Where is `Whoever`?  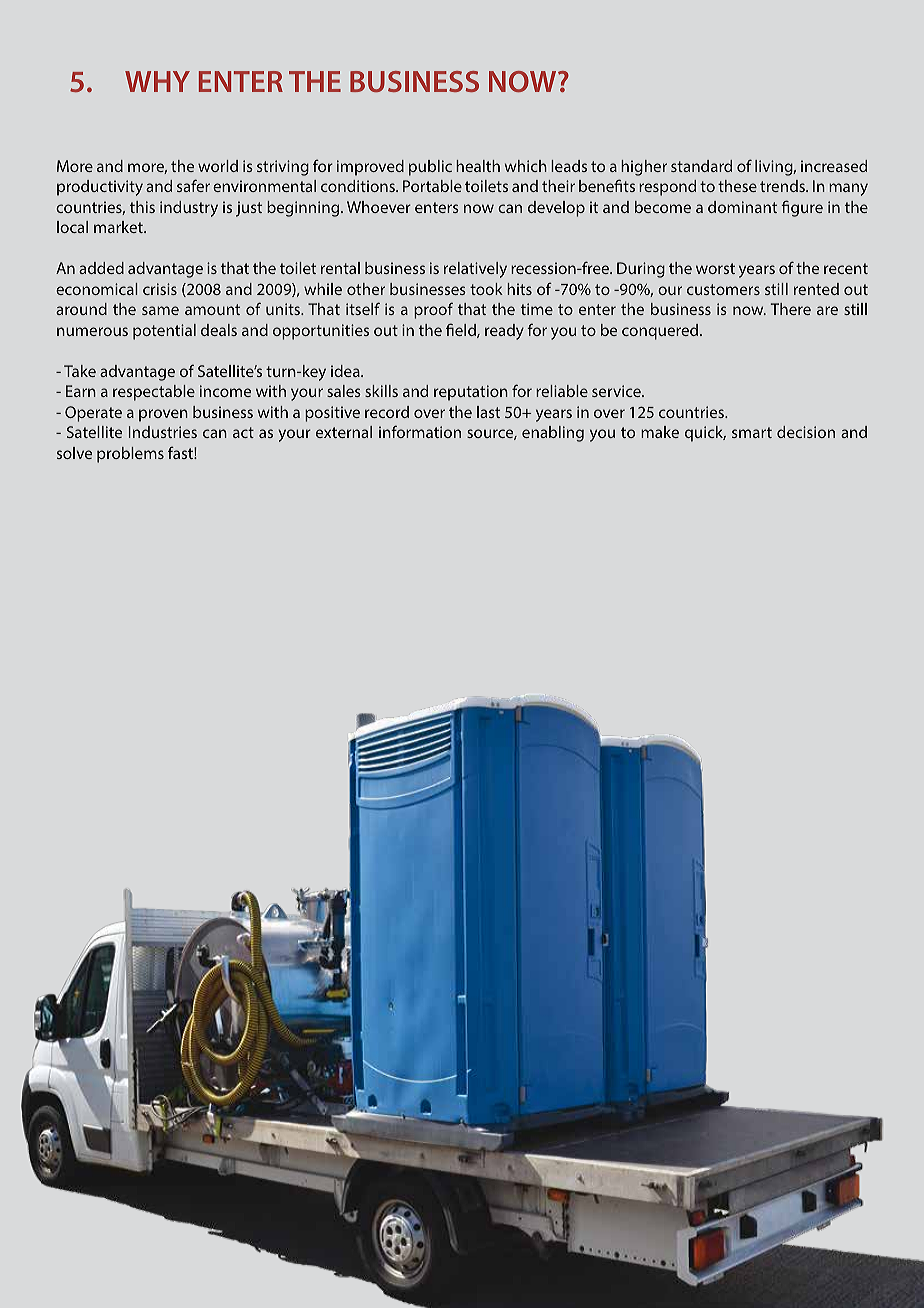
Whoever is located at coordinates (379, 207).
